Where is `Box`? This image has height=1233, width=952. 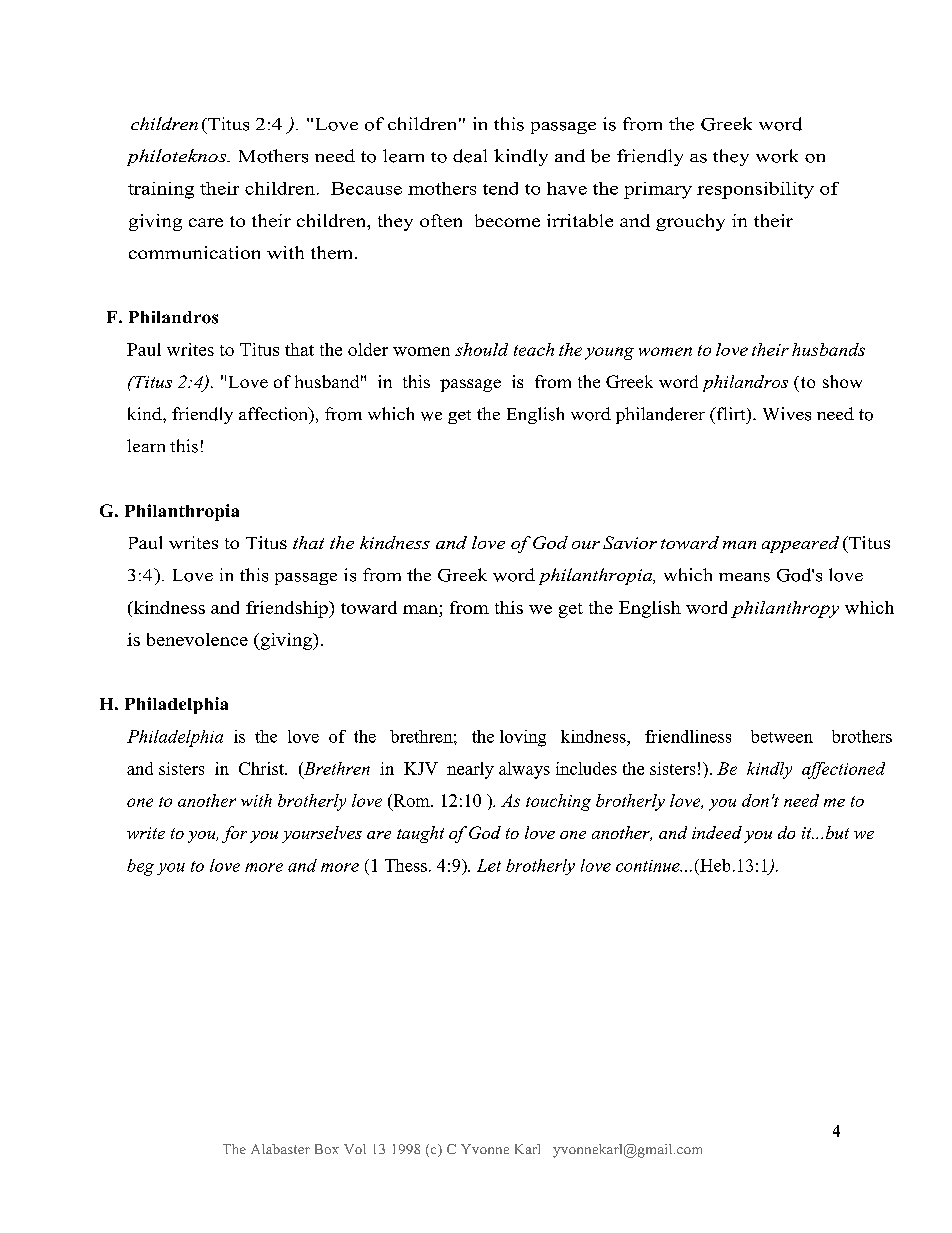 Box is located at coordinates (327, 1149).
